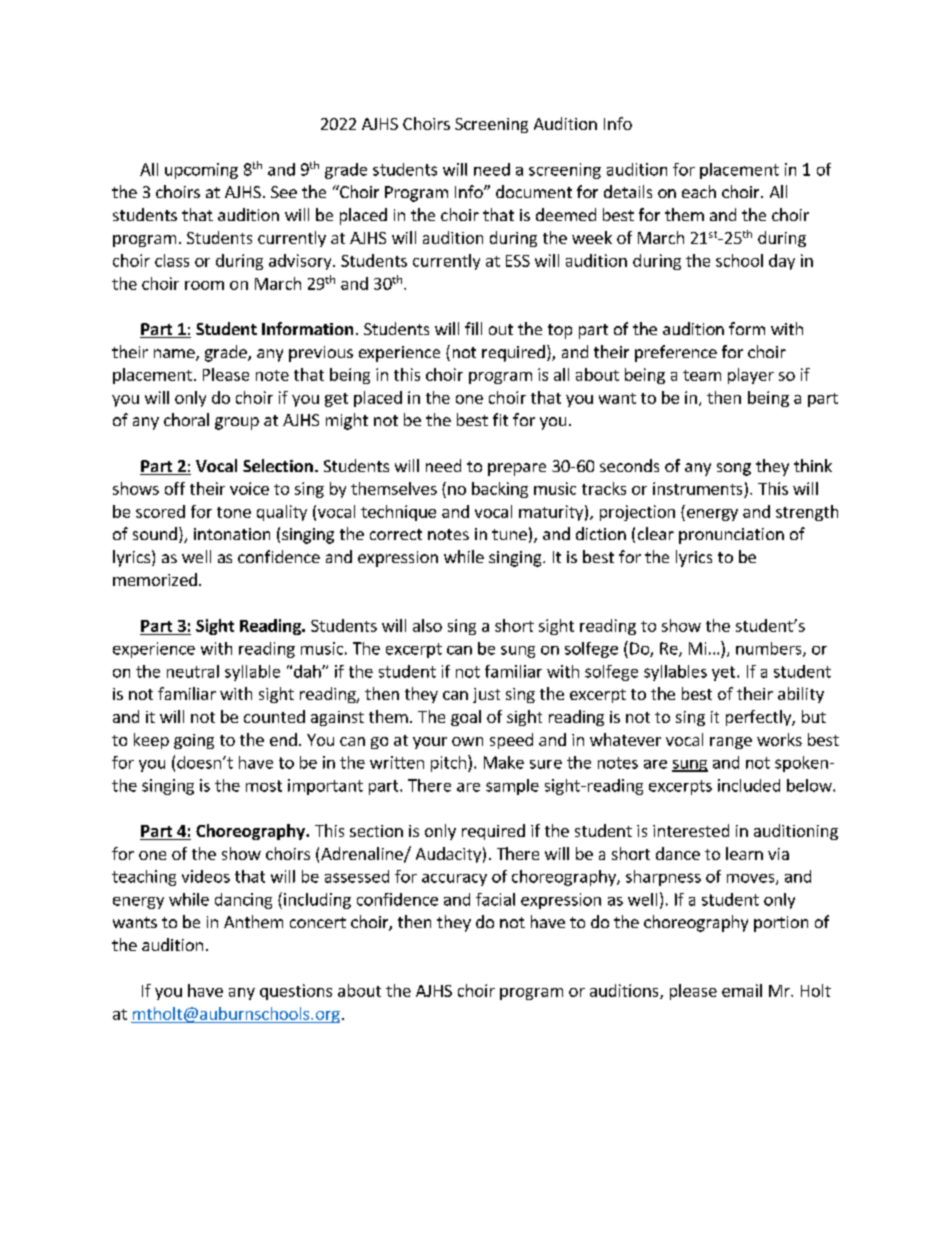  What do you see at coordinates (628, 191) in the page?
I see `details` at bounding box center [628, 191].
